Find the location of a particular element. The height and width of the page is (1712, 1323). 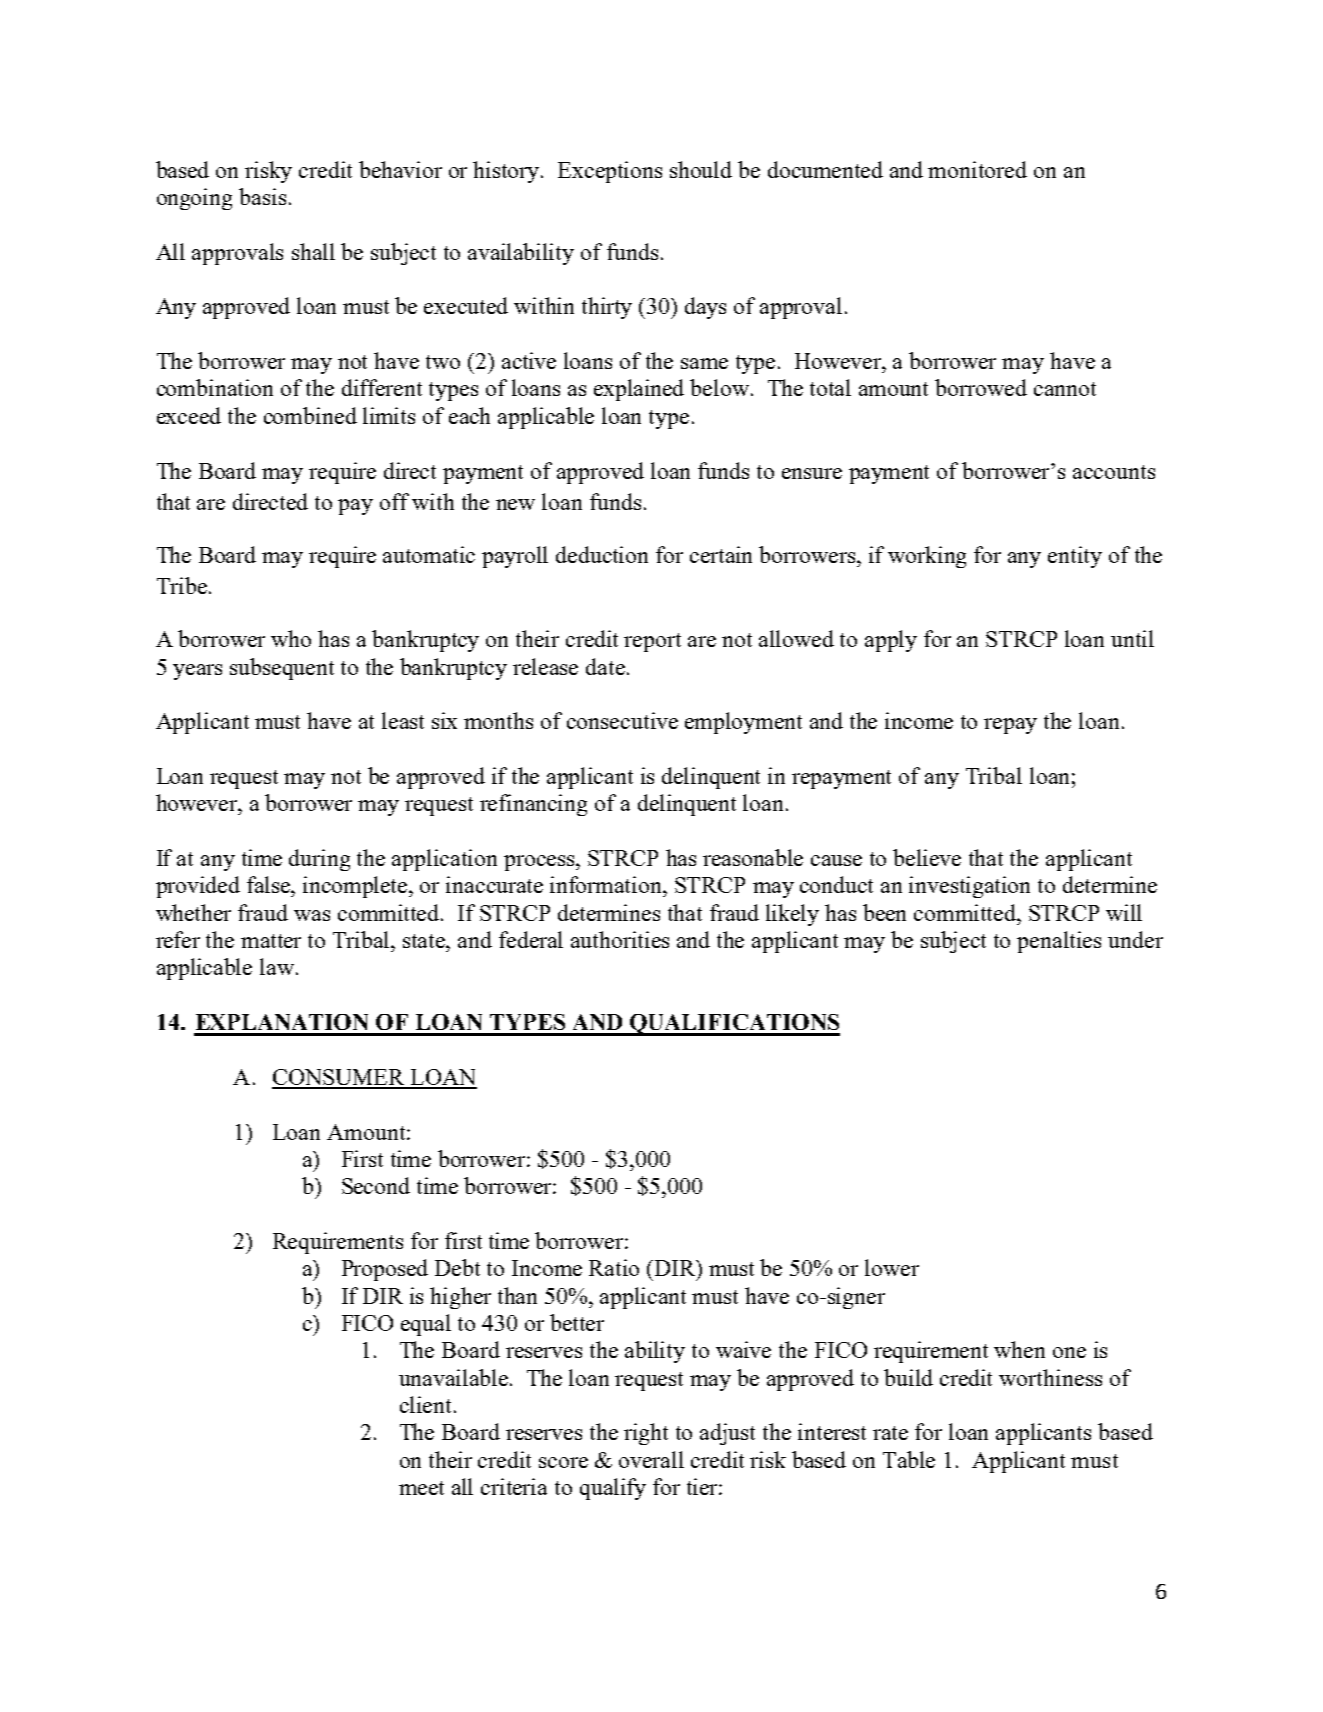

QUALIFICATIONS is located at coordinates (734, 1025).
